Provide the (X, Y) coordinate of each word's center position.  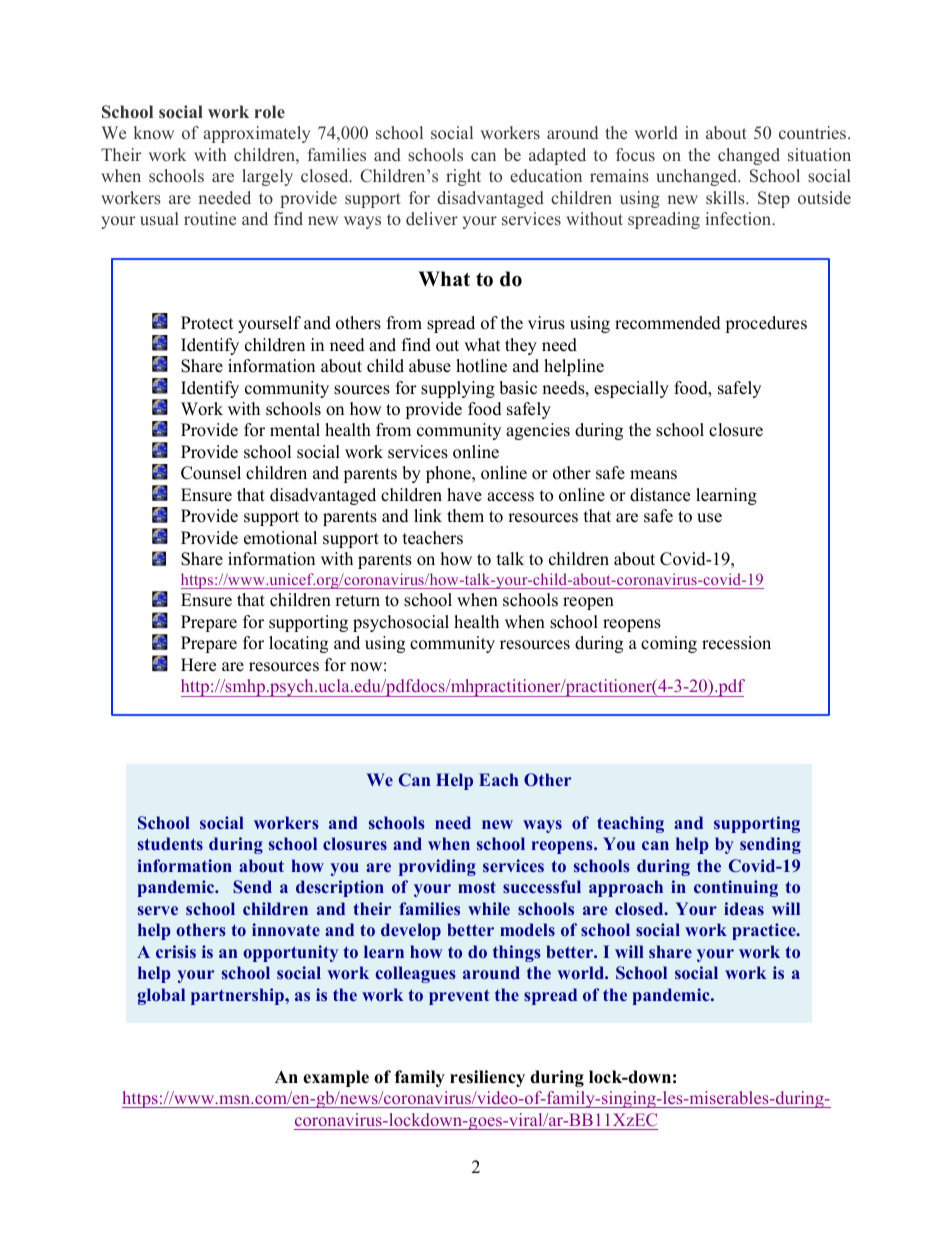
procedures (766, 324)
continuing (736, 888)
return (357, 601)
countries (814, 133)
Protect (207, 323)
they (521, 346)
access (510, 497)
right (463, 177)
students (170, 843)
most (477, 887)
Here (198, 665)
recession (736, 643)
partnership (238, 996)
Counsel (211, 473)
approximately (257, 134)
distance (660, 495)
